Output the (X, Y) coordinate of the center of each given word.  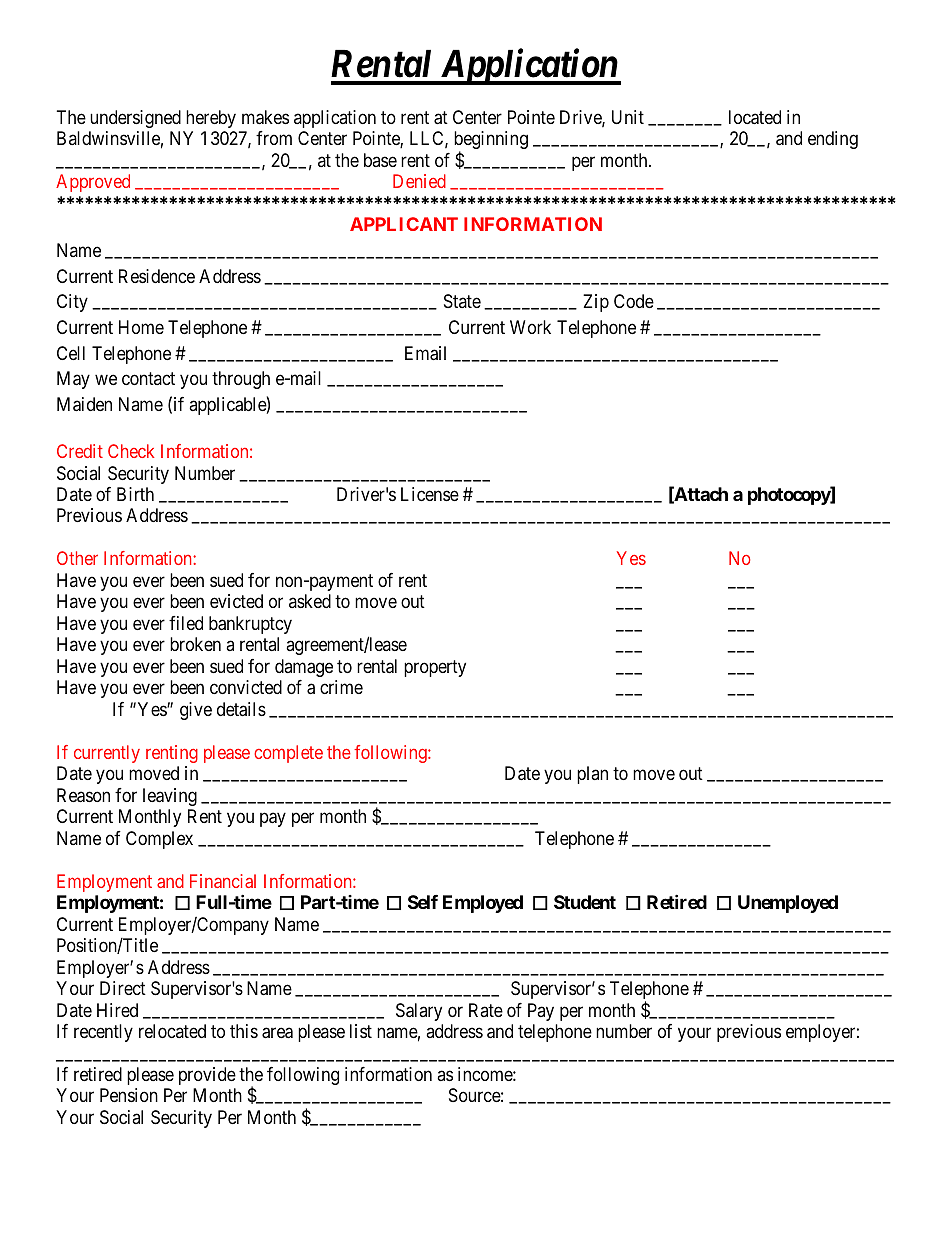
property (435, 668)
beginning (491, 141)
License (430, 494)
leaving (170, 797)
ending (833, 140)
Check (131, 451)
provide (207, 1076)
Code (634, 301)
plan (592, 775)
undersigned (135, 119)
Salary (419, 1012)
